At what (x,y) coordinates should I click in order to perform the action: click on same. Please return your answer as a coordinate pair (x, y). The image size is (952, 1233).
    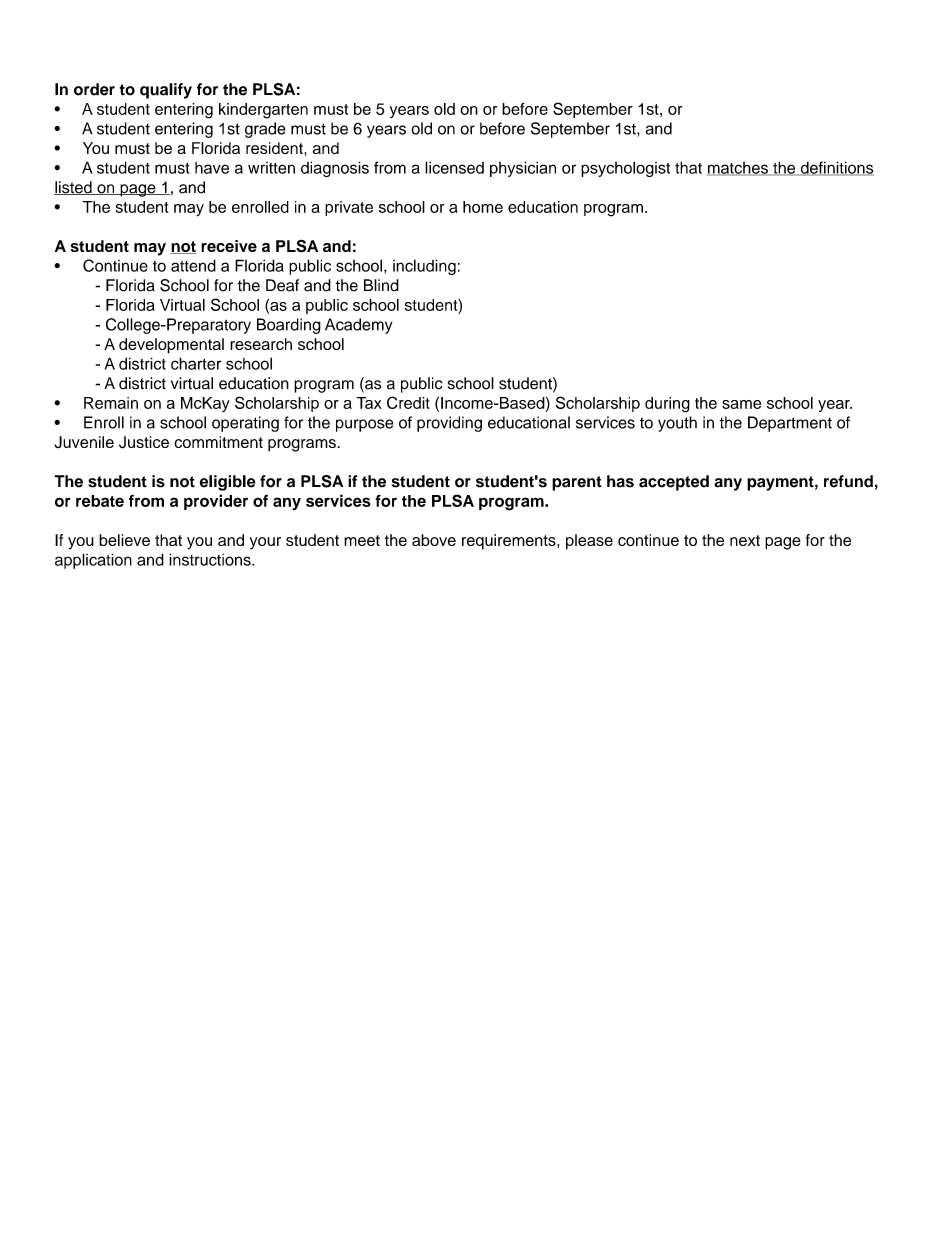
    Looking at the image, I should click on (741, 404).
